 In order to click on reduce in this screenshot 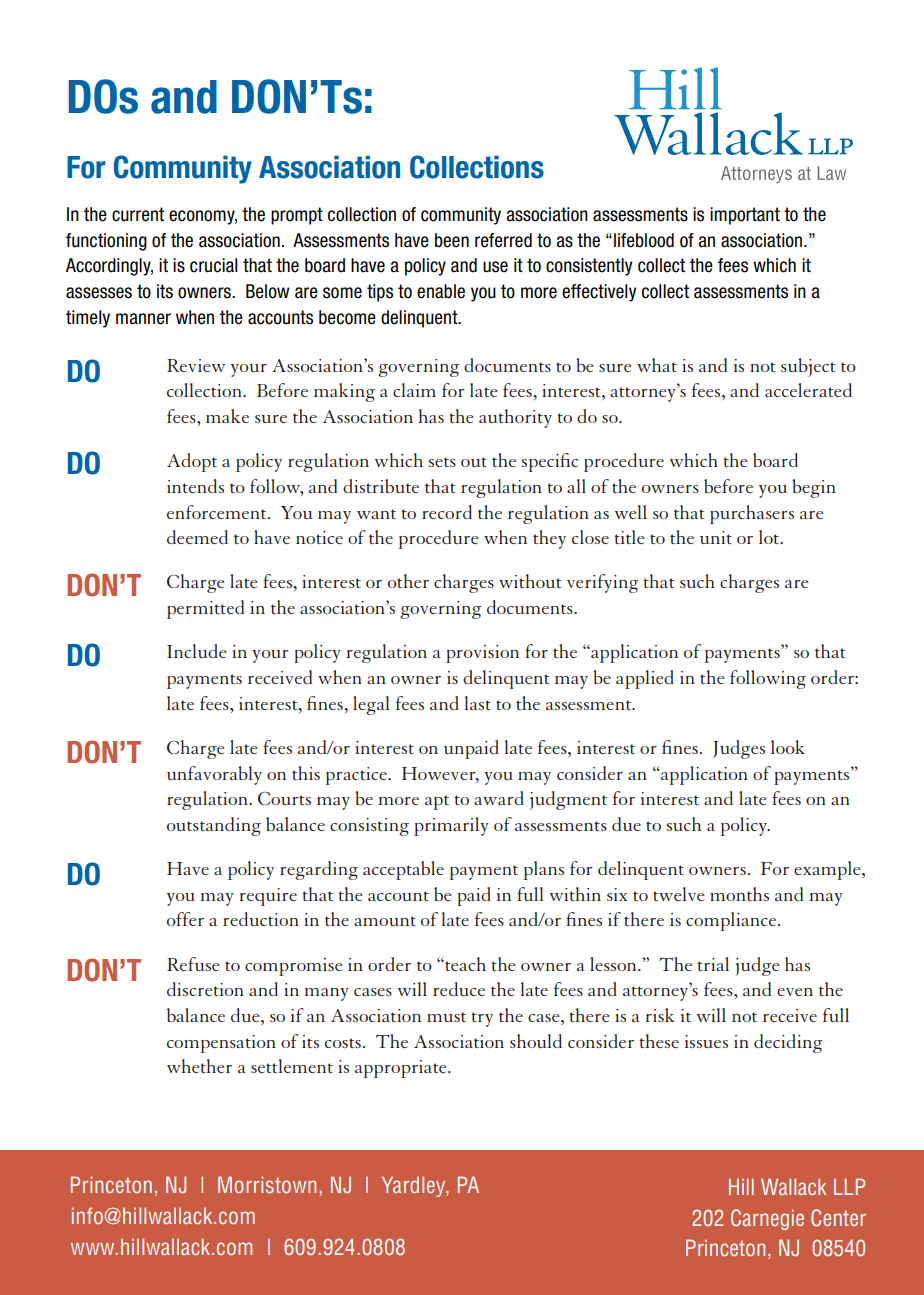, I will do `click(459, 989)`.
